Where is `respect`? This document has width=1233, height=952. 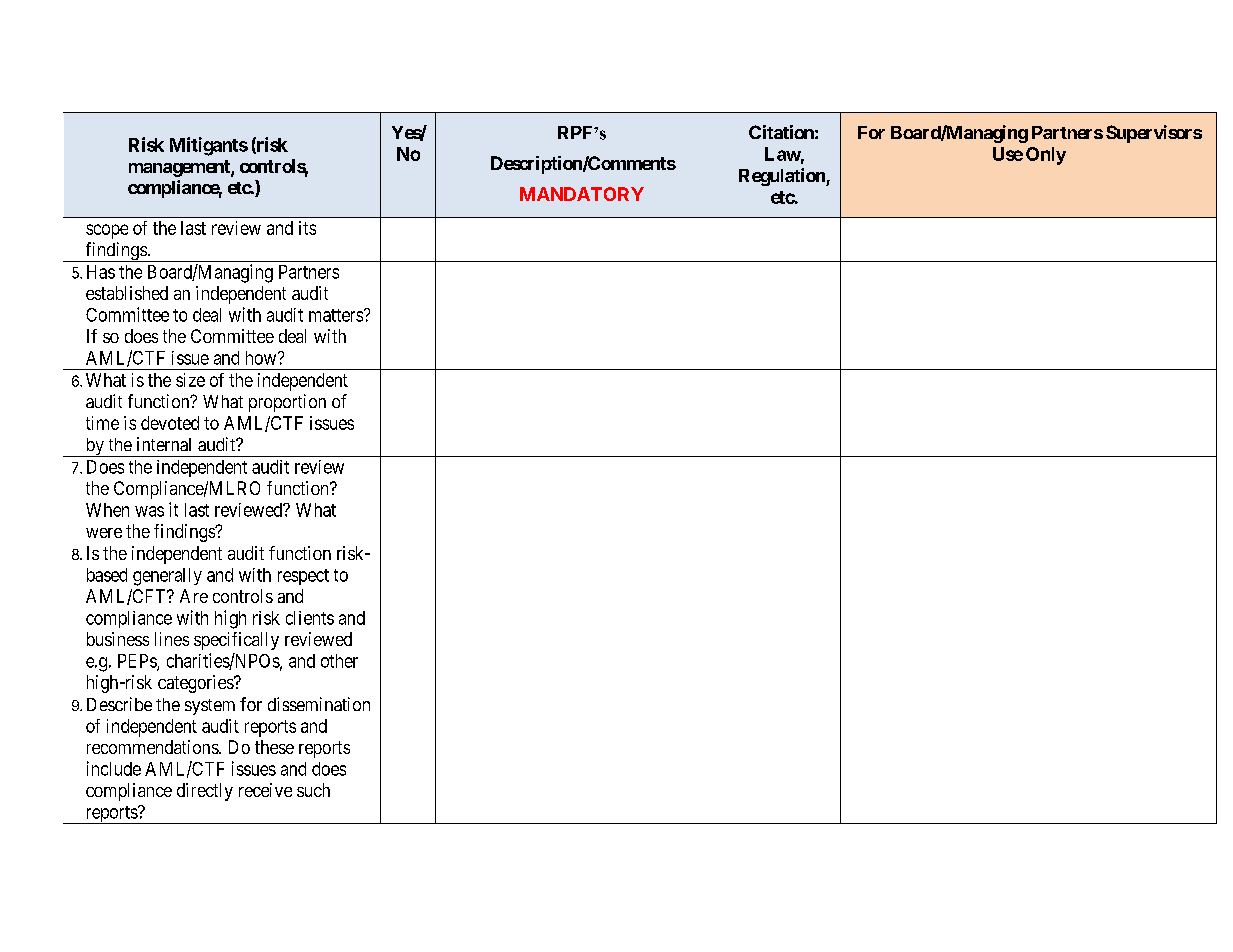 respect is located at coordinates (303, 577).
